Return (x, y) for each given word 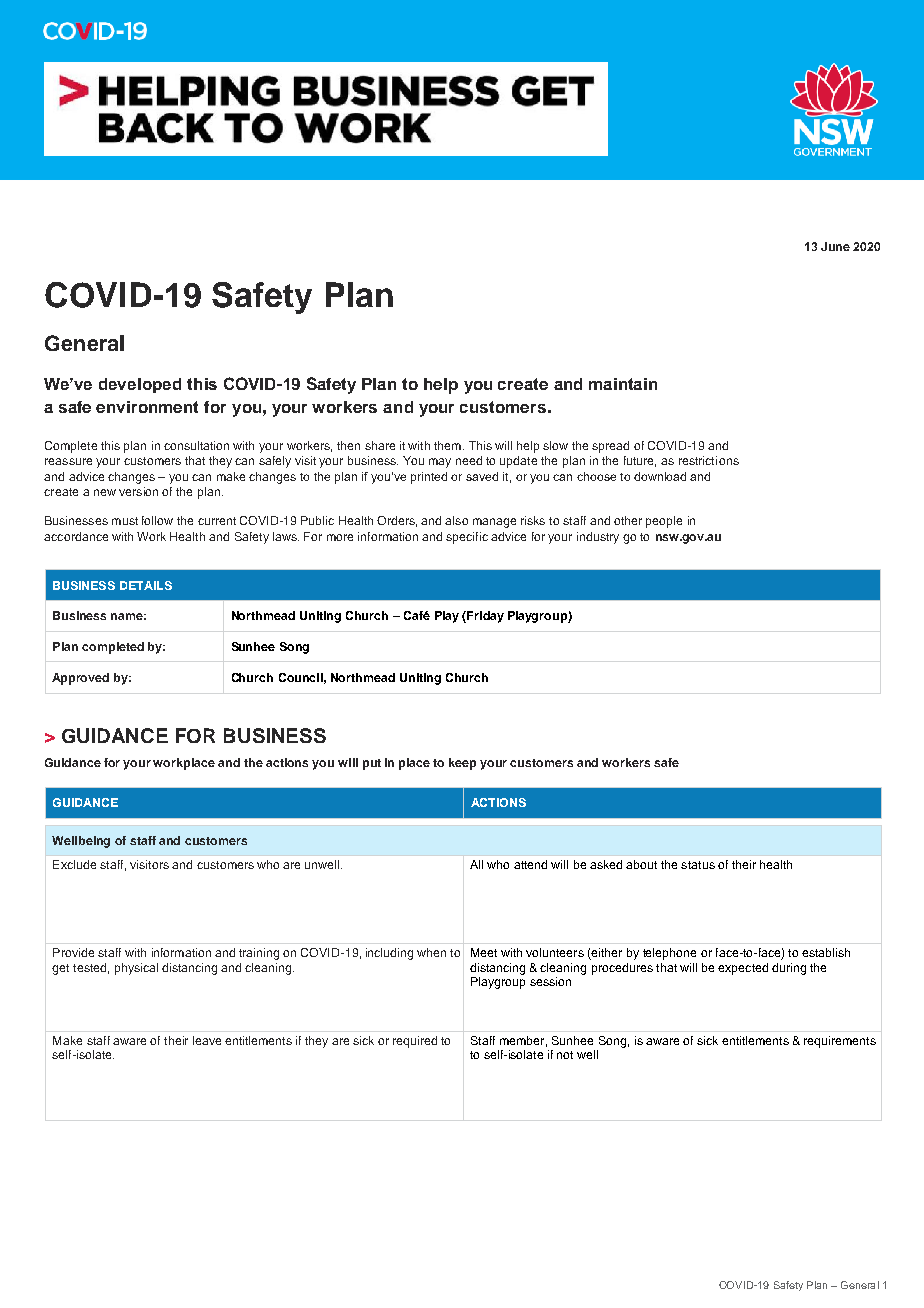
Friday (484, 617)
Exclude (74, 864)
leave (207, 1040)
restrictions (709, 460)
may (440, 463)
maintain (623, 384)
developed (140, 385)
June (835, 246)
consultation (196, 445)
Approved (80, 679)
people (664, 522)
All (476, 864)
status (698, 865)
